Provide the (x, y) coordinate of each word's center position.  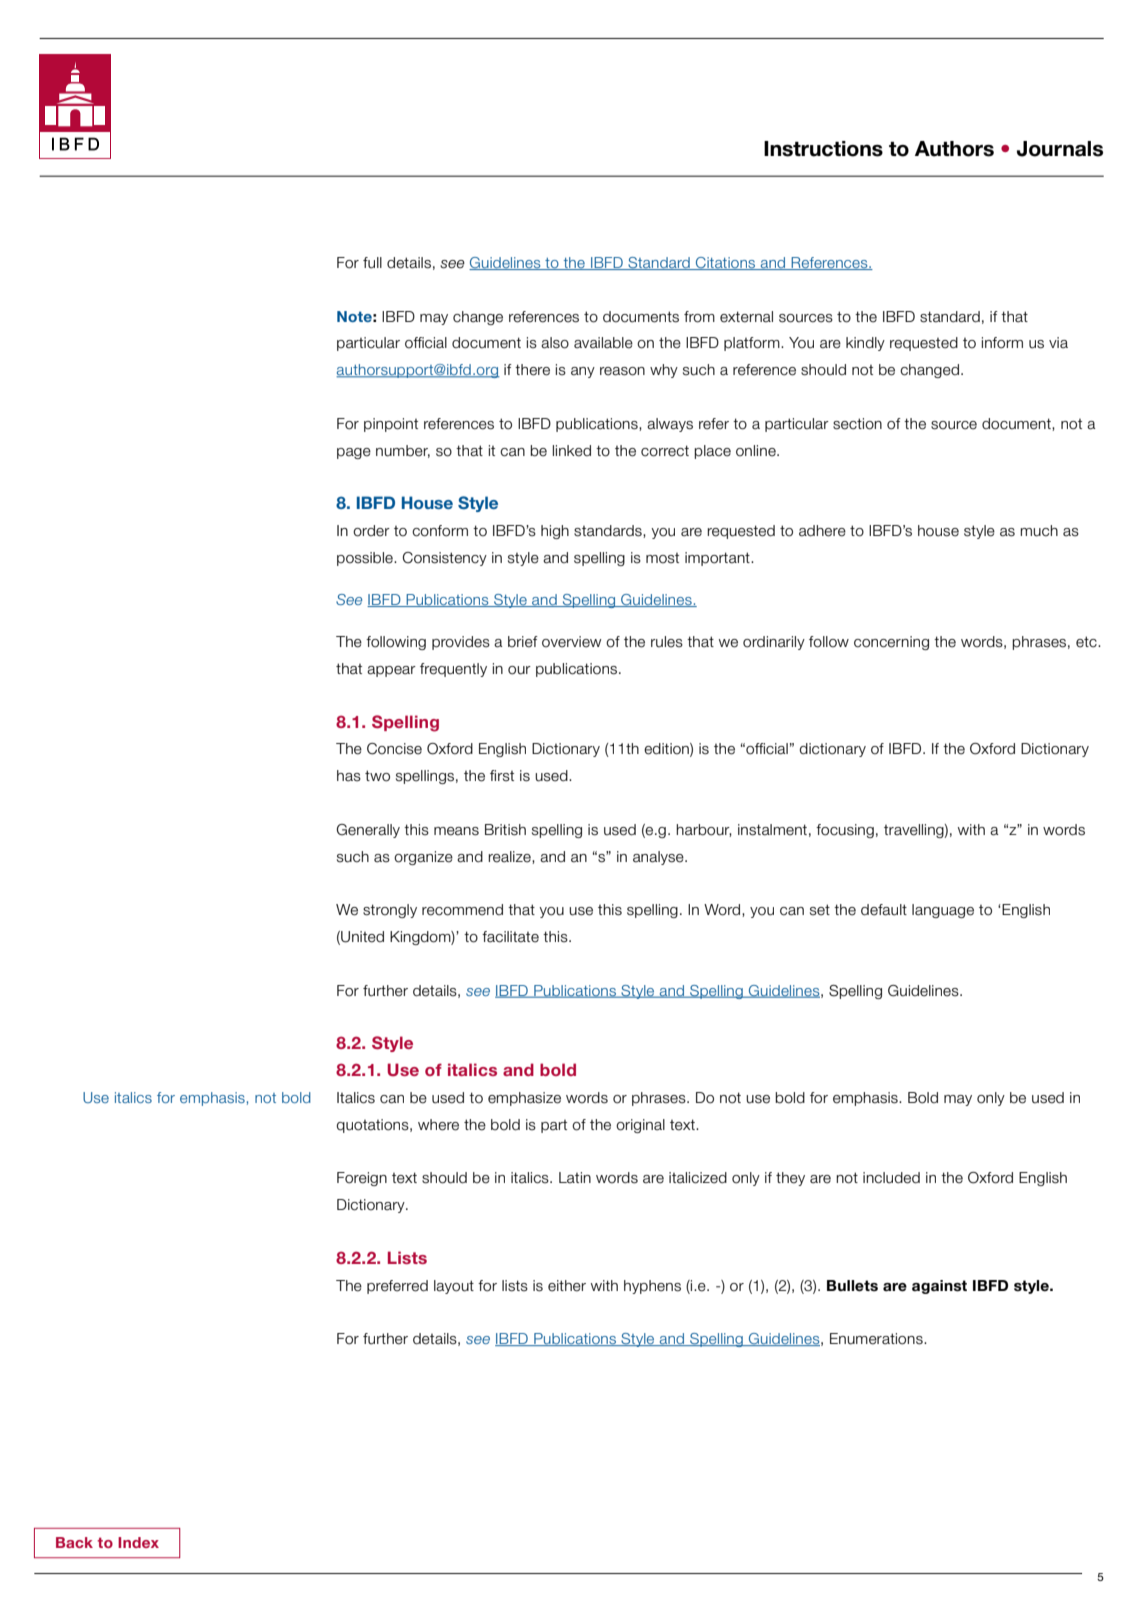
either (567, 1286)
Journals (1060, 149)
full (372, 263)
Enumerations (877, 1339)
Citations (726, 263)
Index (138, 1542)
